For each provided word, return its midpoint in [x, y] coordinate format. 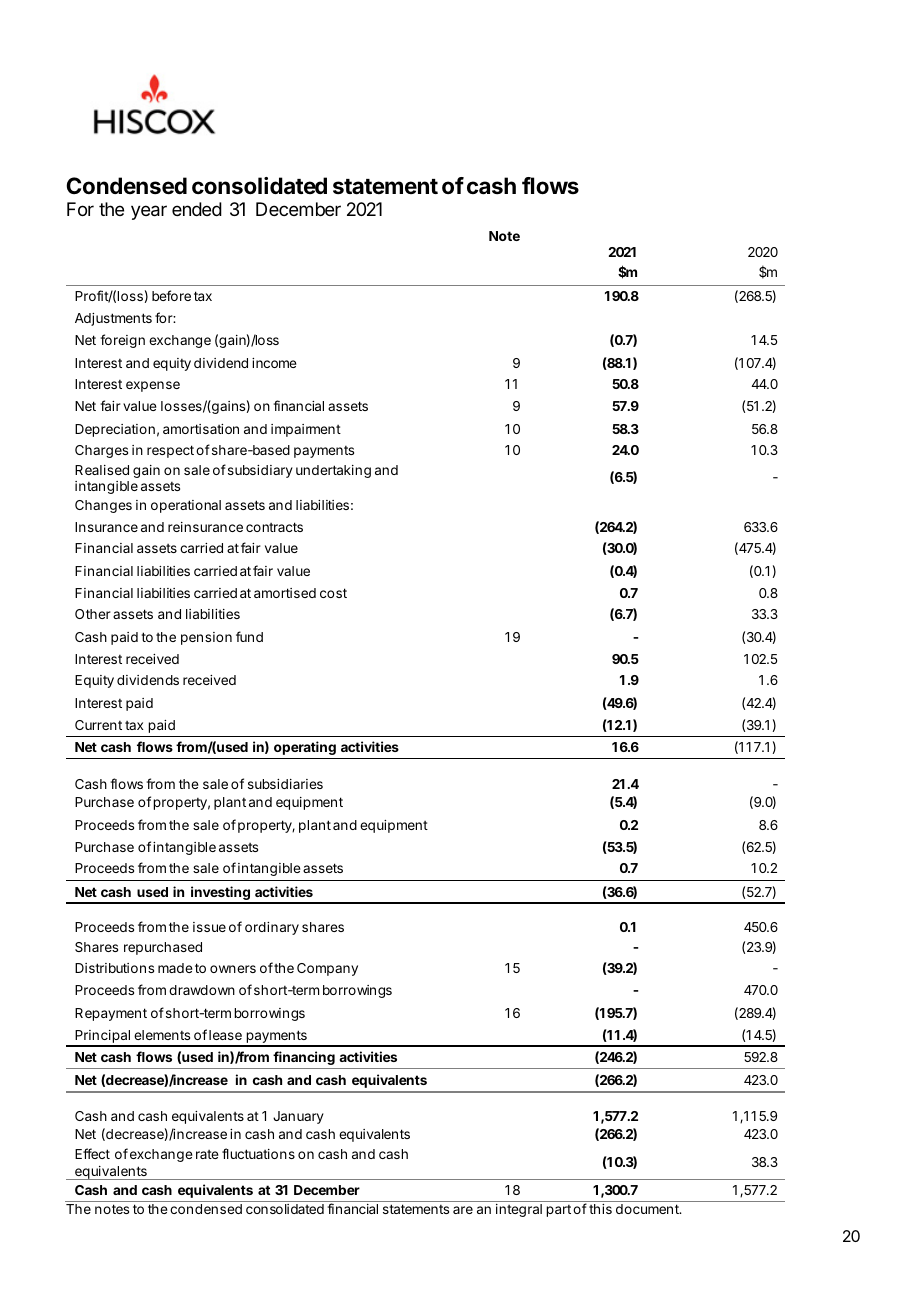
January [298, 1117]
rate [207, 1154]
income [274, 363]
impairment [306, 430]
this [600, 1209]
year [149, 212]
